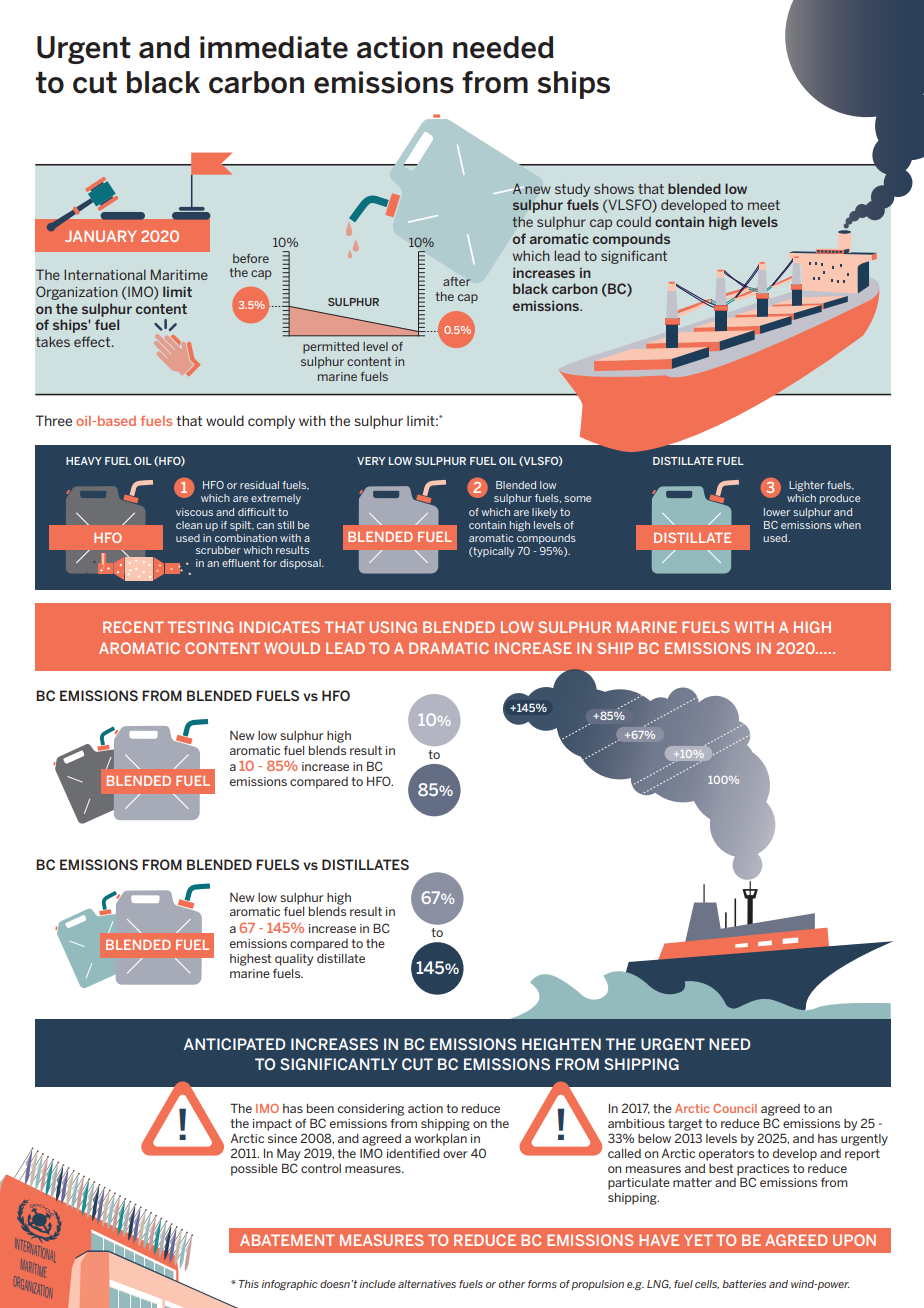 Image resolution: width=924 pixels, height=1308 pixels. Describe the element at coordinates (249, 1284) in the image. I see `This` at that location.
